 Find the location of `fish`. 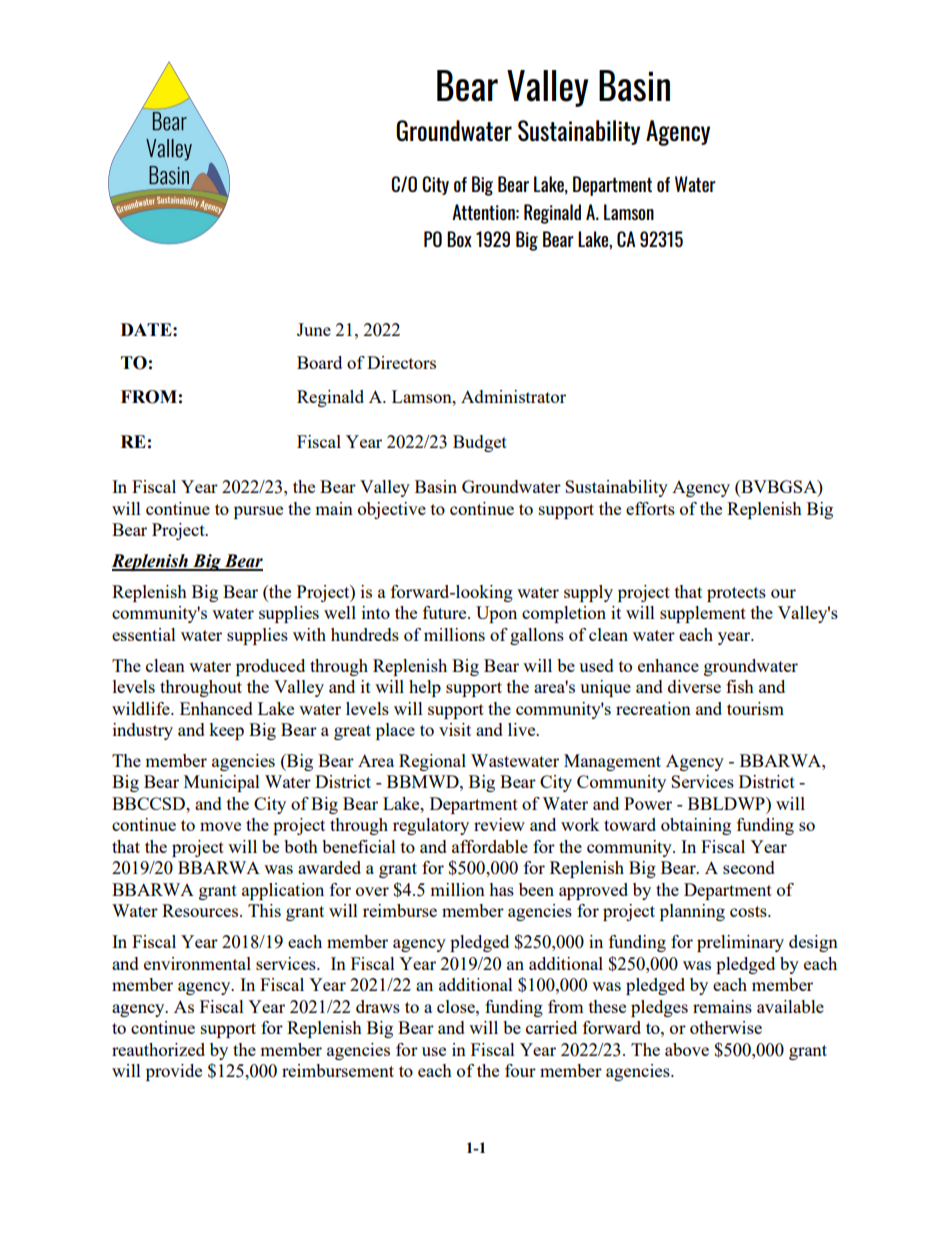

fish is located at coordinates (740, 686).
